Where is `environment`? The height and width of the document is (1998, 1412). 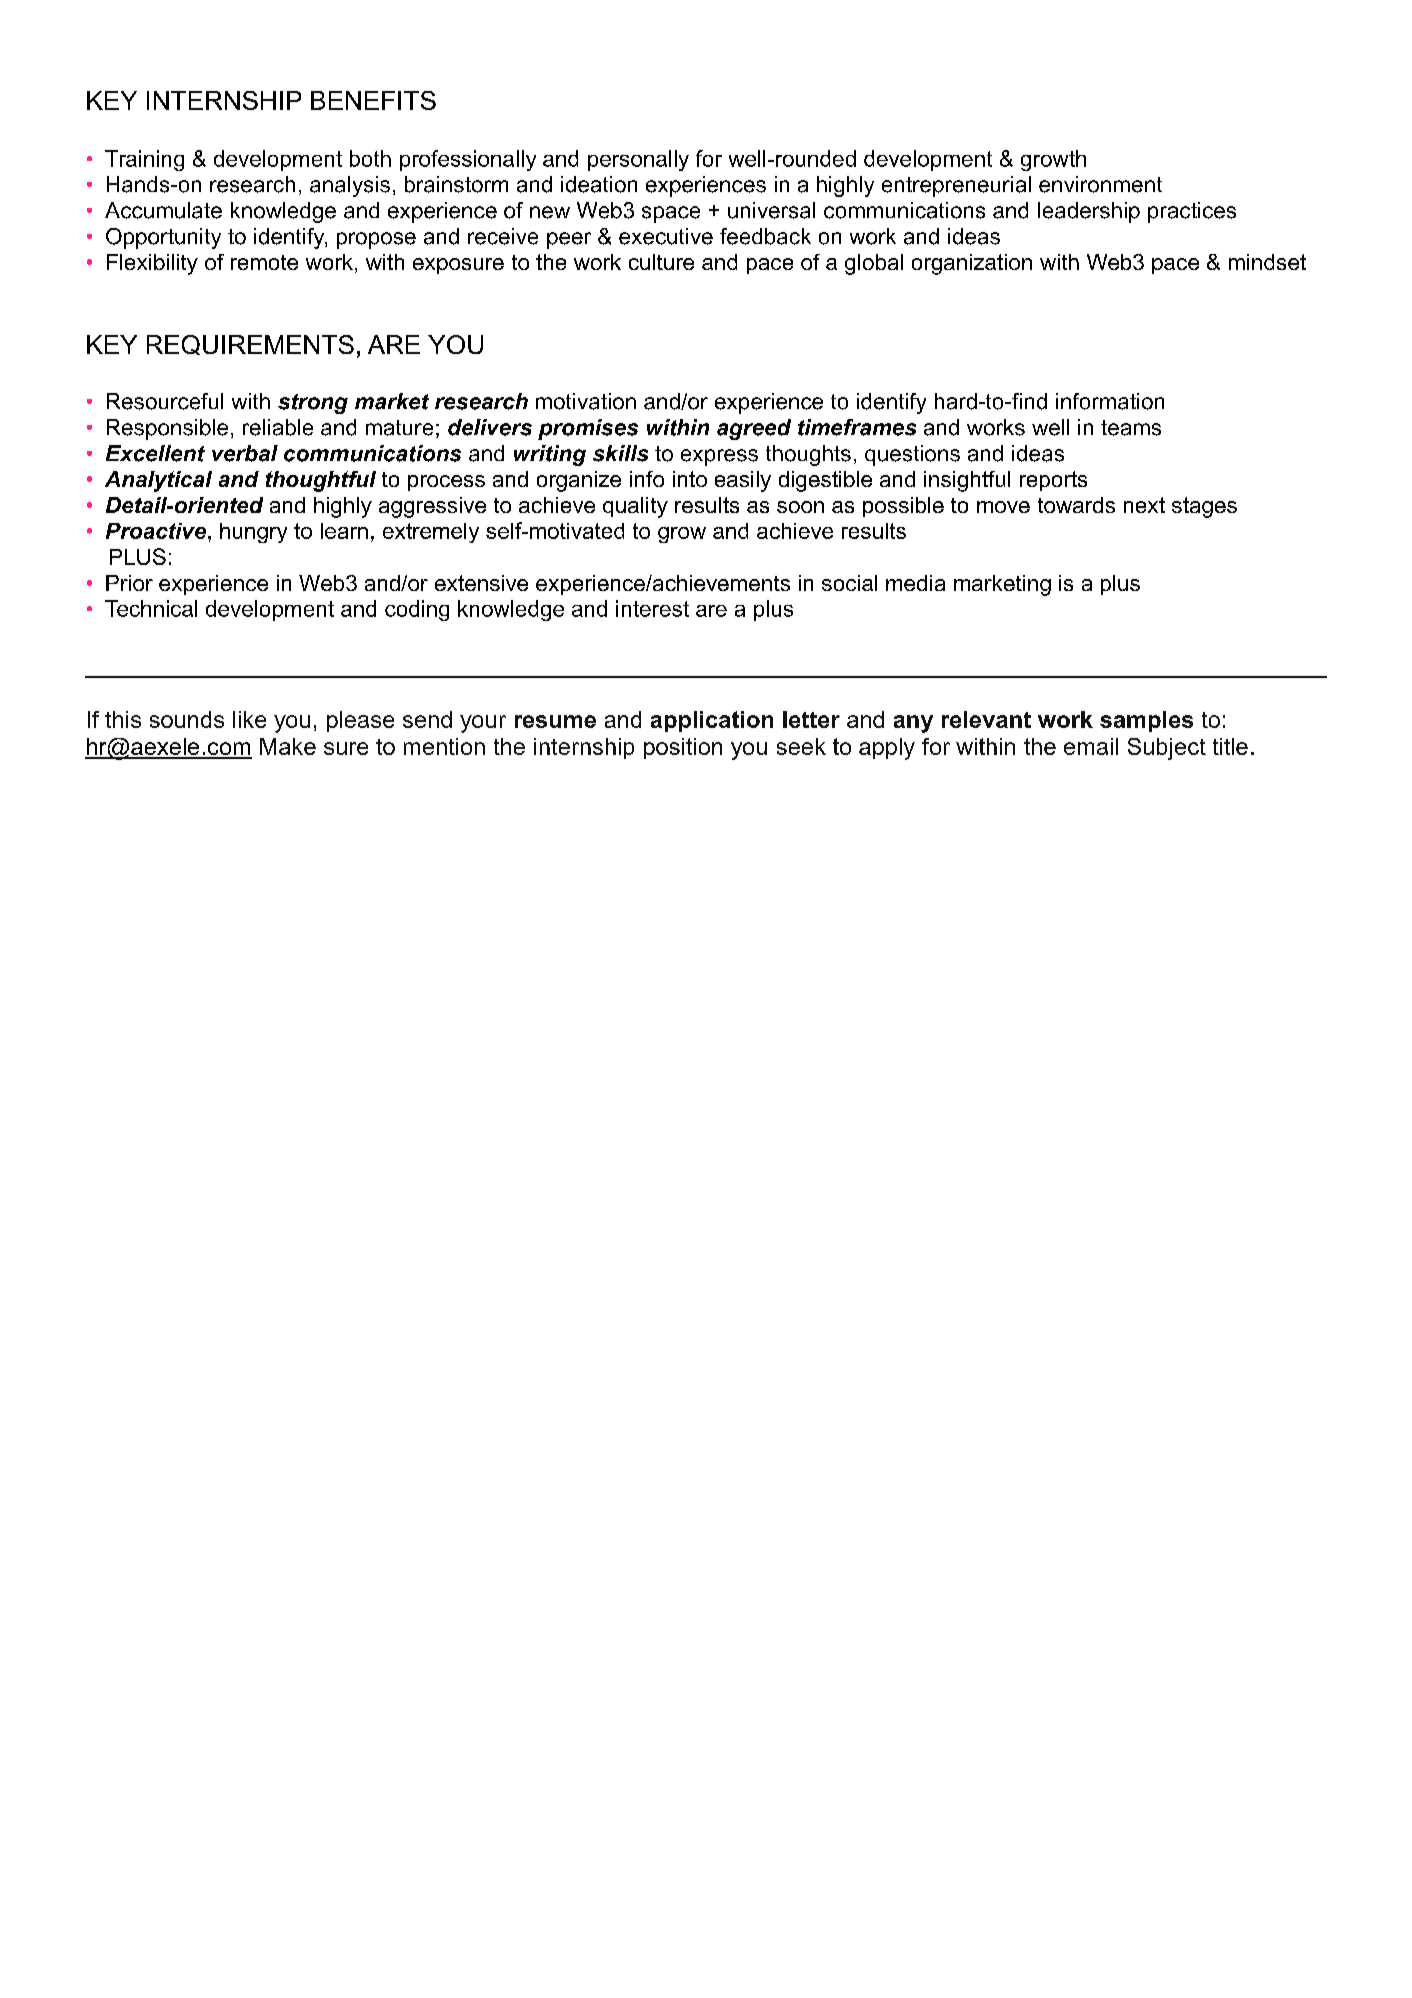 environment is located at coordinates (1100, 184).
